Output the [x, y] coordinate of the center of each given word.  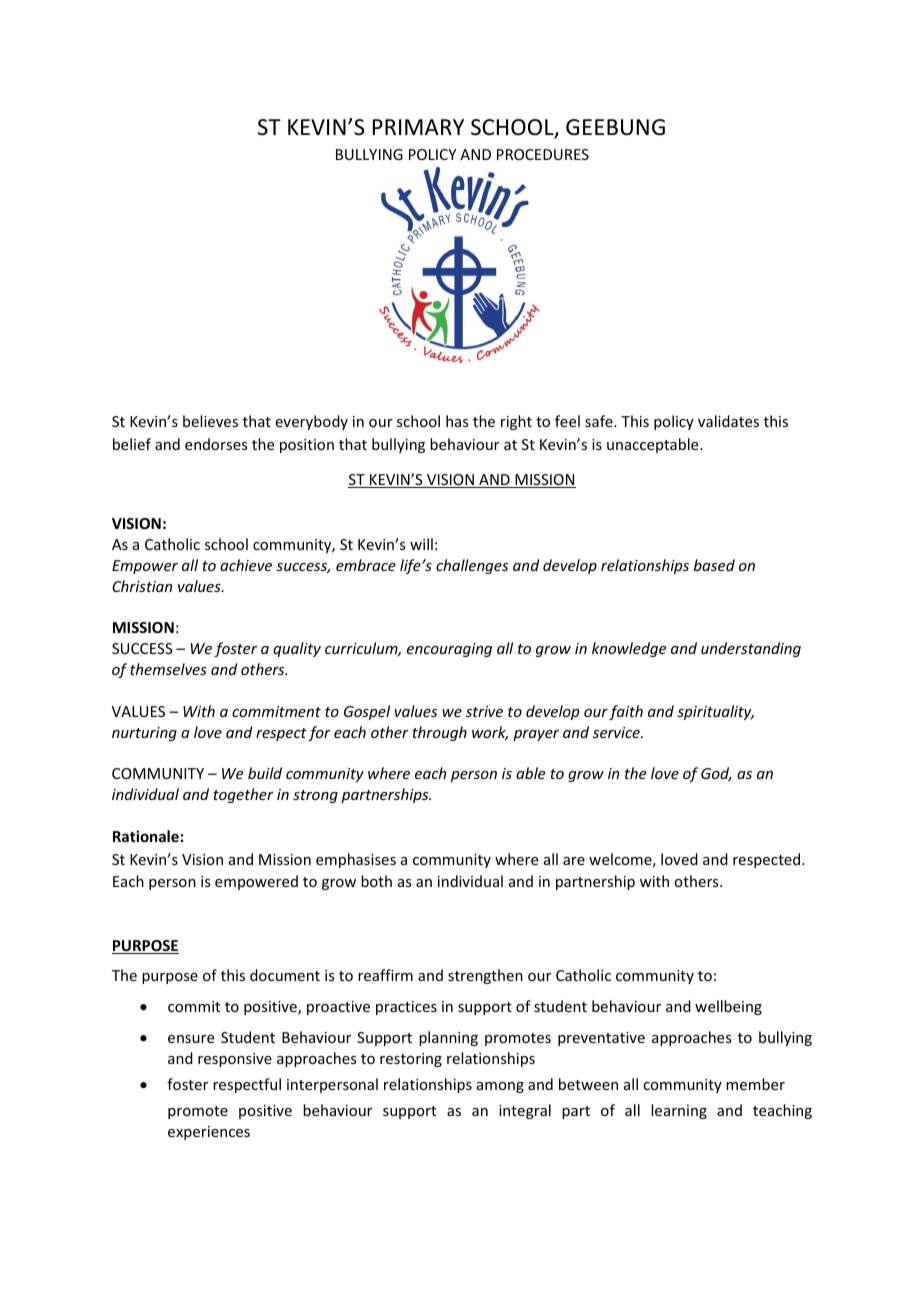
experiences [209, 1133]
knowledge [629, 649]
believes [210, 421]
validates [728, 421]
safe [600, 421]
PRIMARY [418, 127]
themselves [168, 669]
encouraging [449, 650]
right [516, 422]
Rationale [146, 836]
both [376, 881]
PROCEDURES [543, 154]
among [500, 1087]
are [574, 861]
